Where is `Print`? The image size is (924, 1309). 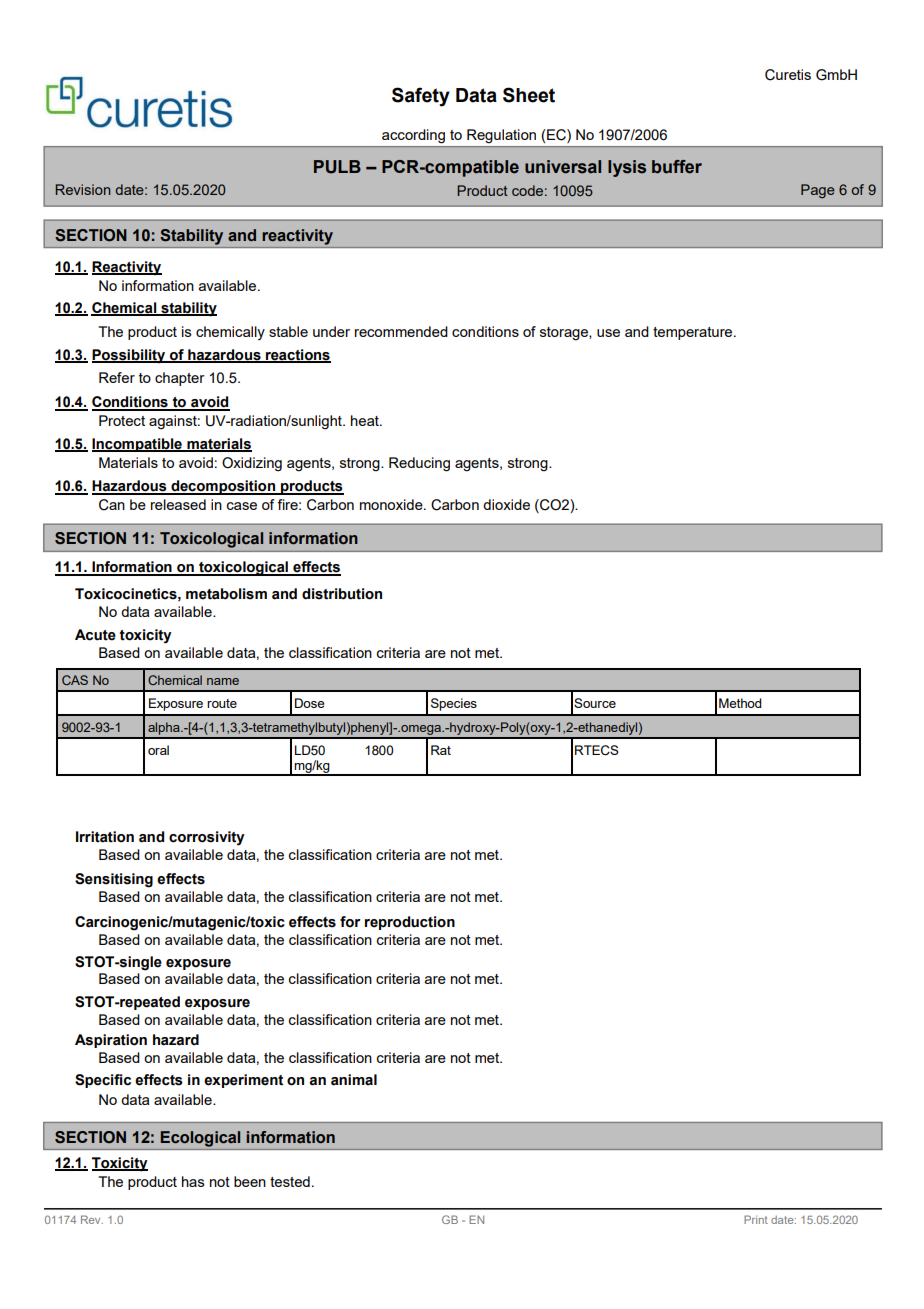 Print is located at coordinates (756, 1219).
